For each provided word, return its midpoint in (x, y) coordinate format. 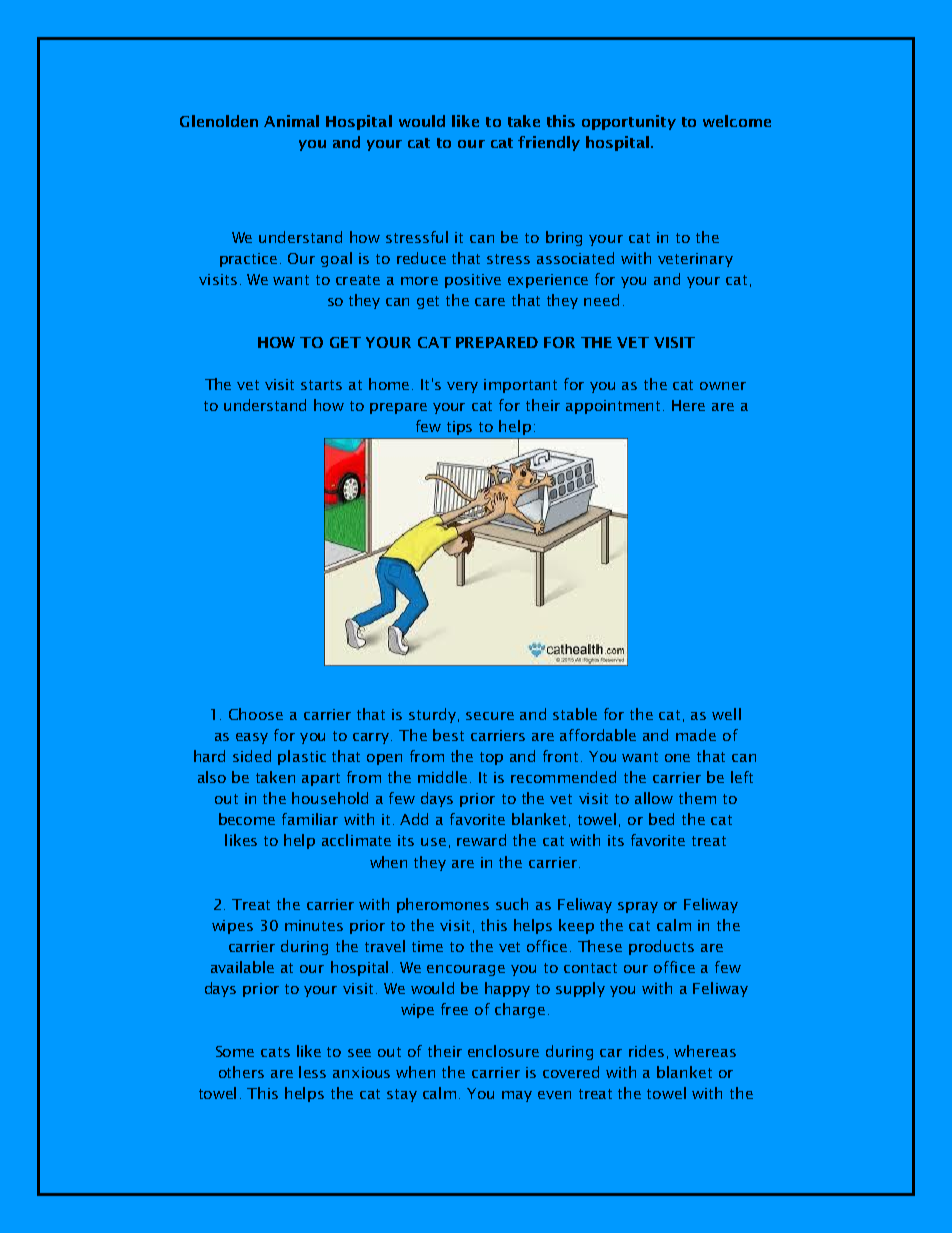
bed (661, 819)
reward (481, 840)
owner (723, 386)
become (247, 819)
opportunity (629, 122)
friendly (549, 143)
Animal (291, 121)
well (726, 714)
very (462, 387)
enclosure (503, 1051)
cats (275, 1052)
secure (490, 716)
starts (321, 385)
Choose (256, 714)
